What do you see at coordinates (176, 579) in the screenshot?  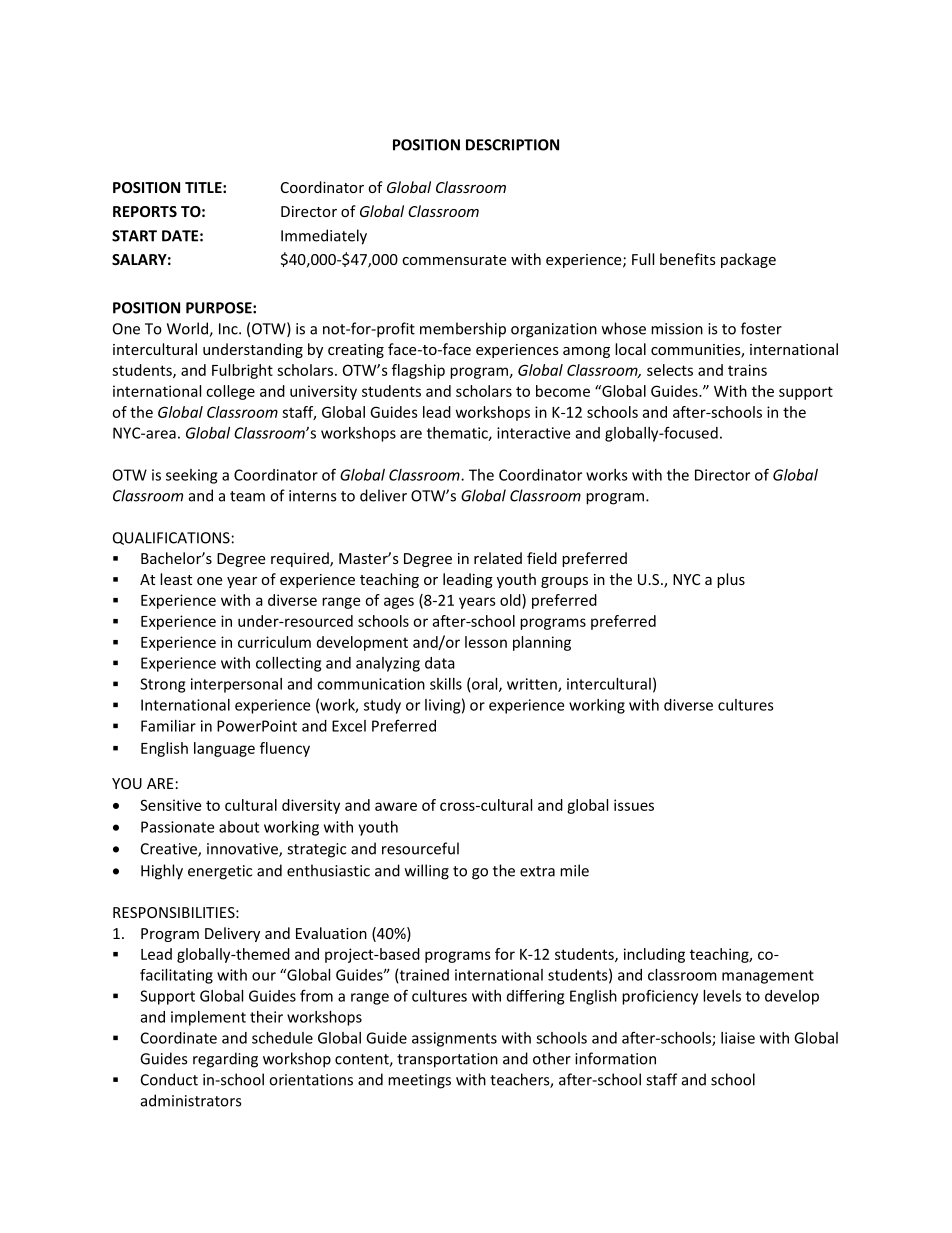 I see `least` at bounding box center [176, 579].
